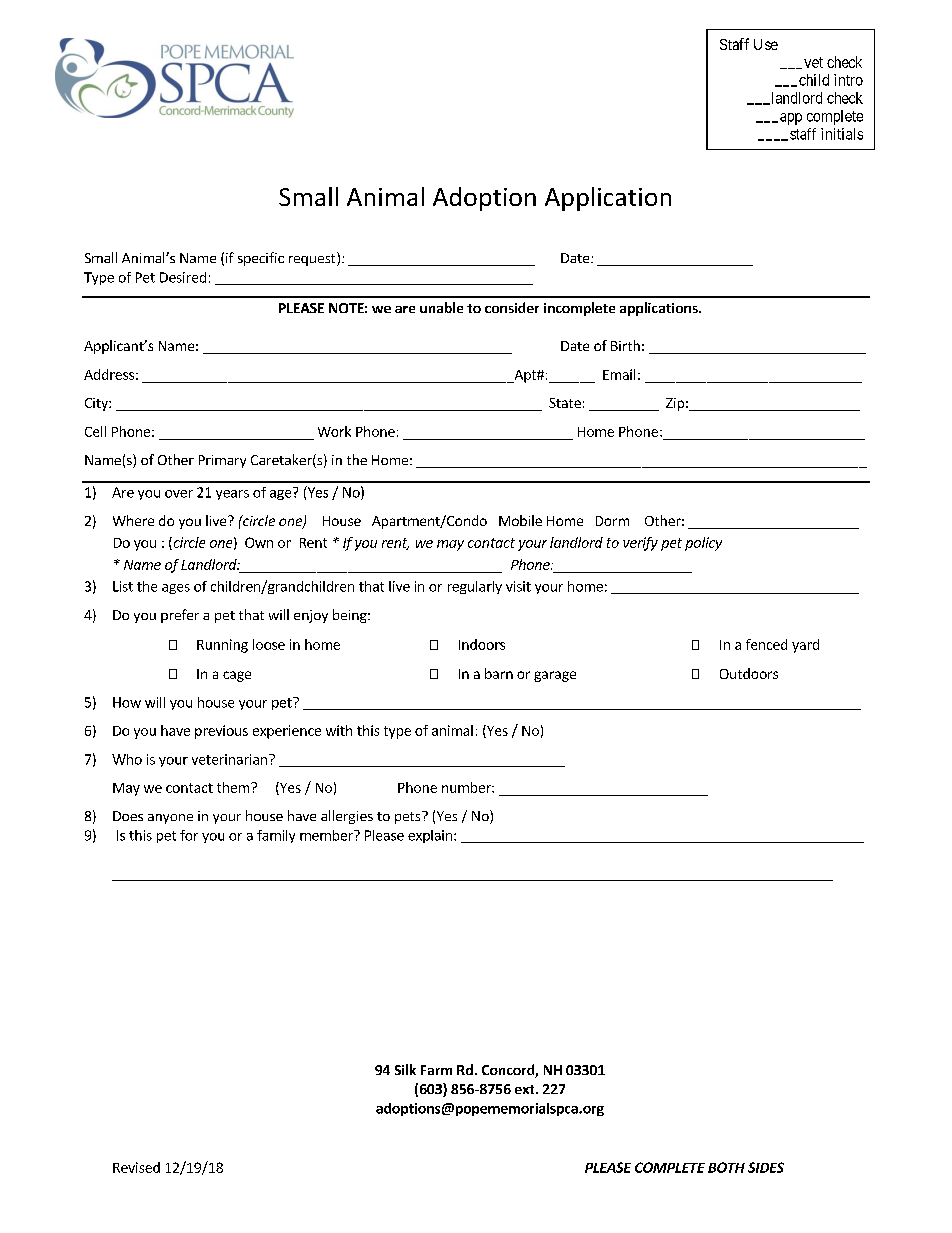 The height and width of the screenshot is (1233, 952). What do you see at coordinates (261, 259) in the screenshot?
I see `specific` at bounding box center [261, 259].
